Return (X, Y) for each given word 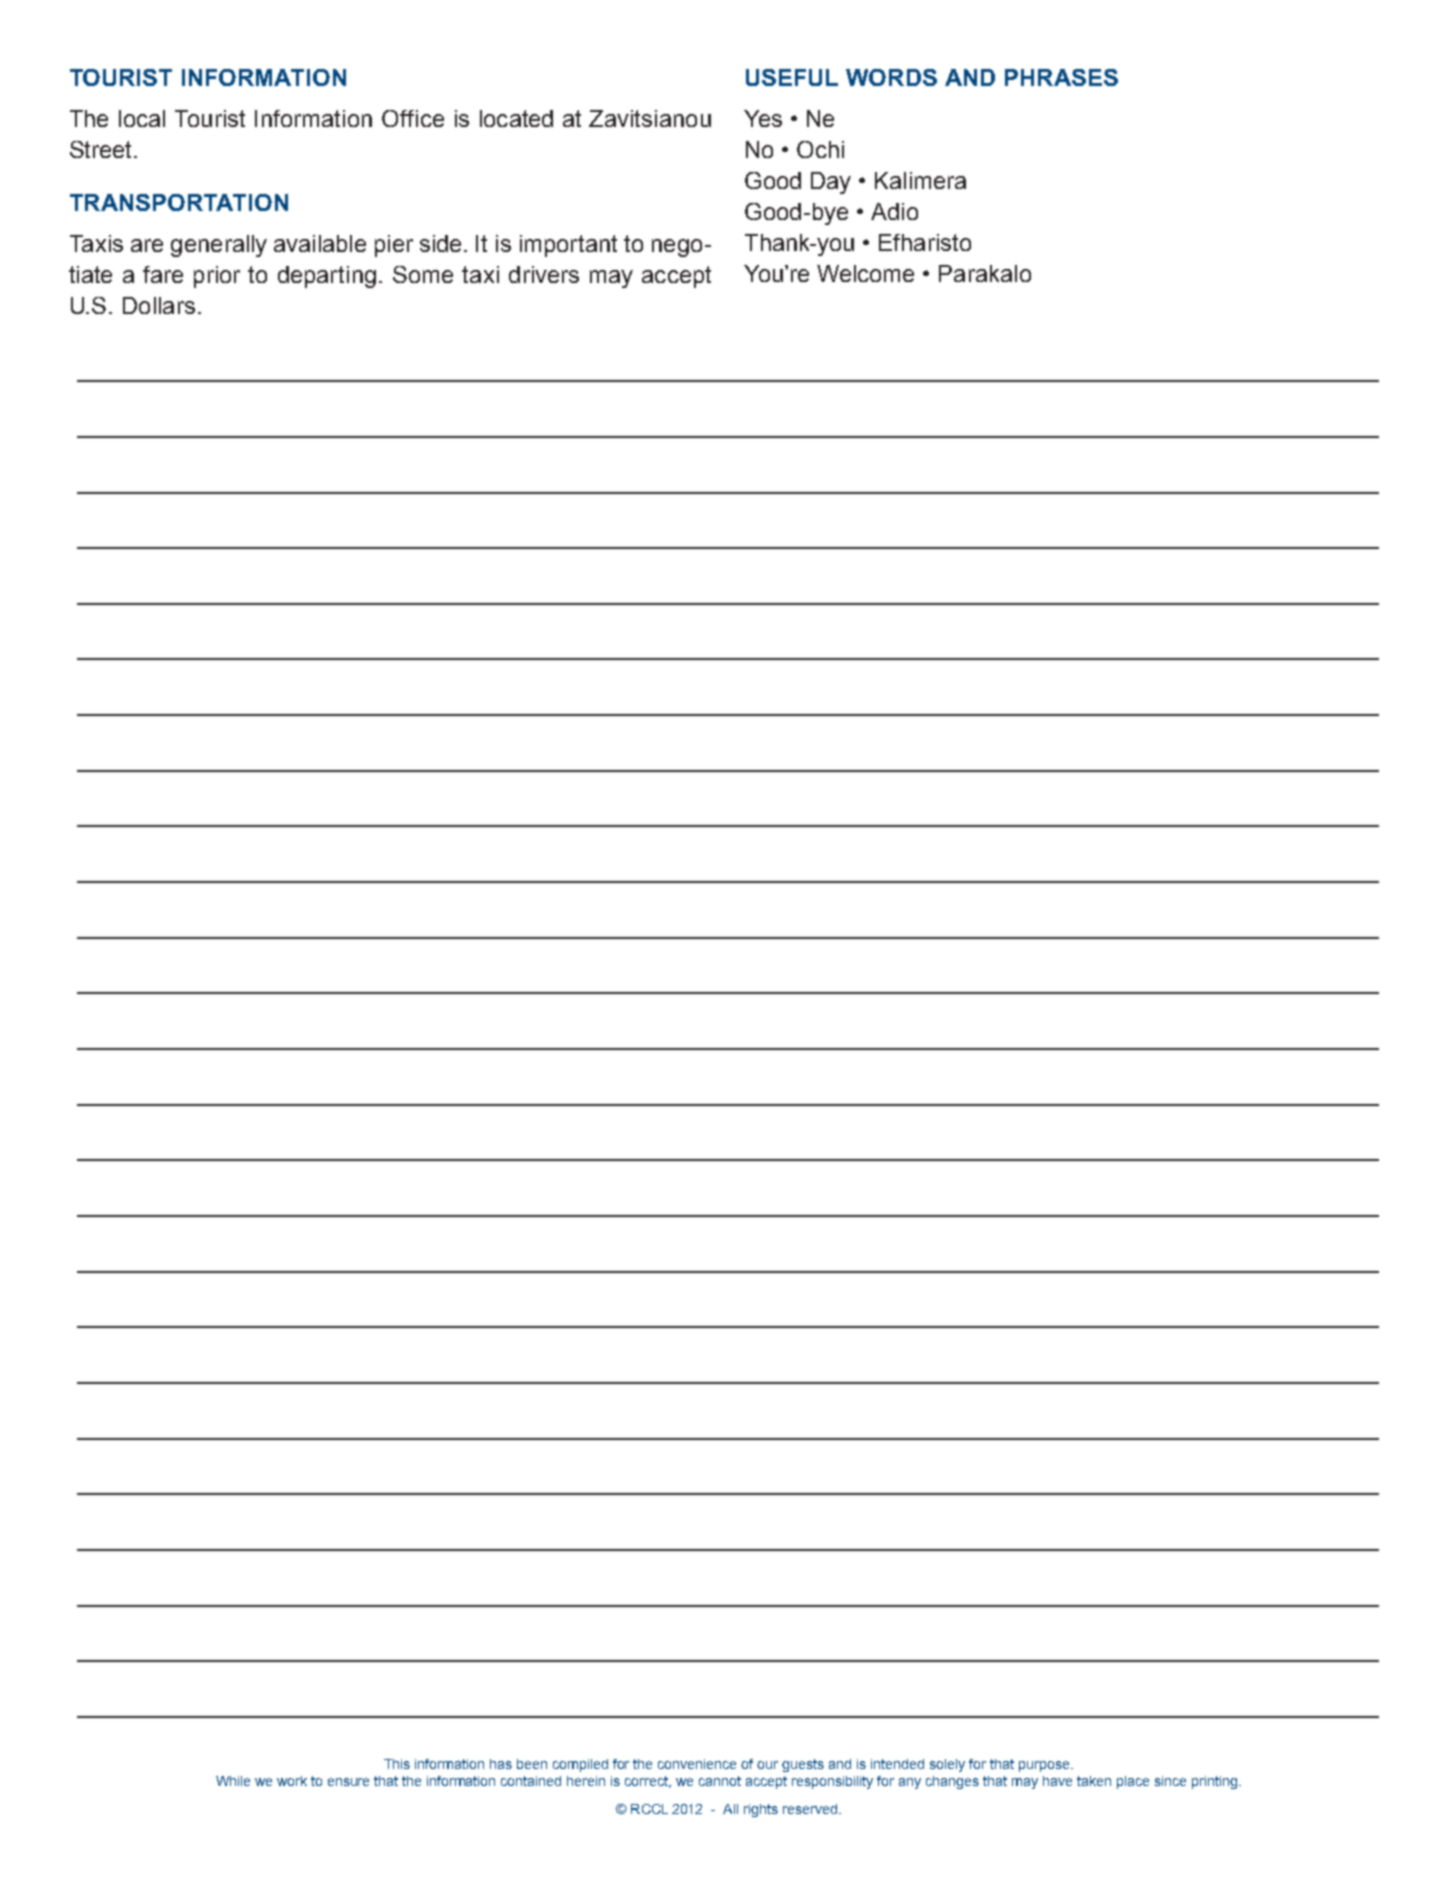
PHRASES (1061, 77)
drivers (544, 274)
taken (1094, 1781)
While (233, 1781)
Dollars (159, 305)
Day (831, 183)
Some (423, 274)
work (292, 1781)
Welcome (865, 273)
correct (648, 1782)
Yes (763, 118)
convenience (697, 1764)
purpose (1045, 1766)
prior (217, 277)
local (142, 118)
